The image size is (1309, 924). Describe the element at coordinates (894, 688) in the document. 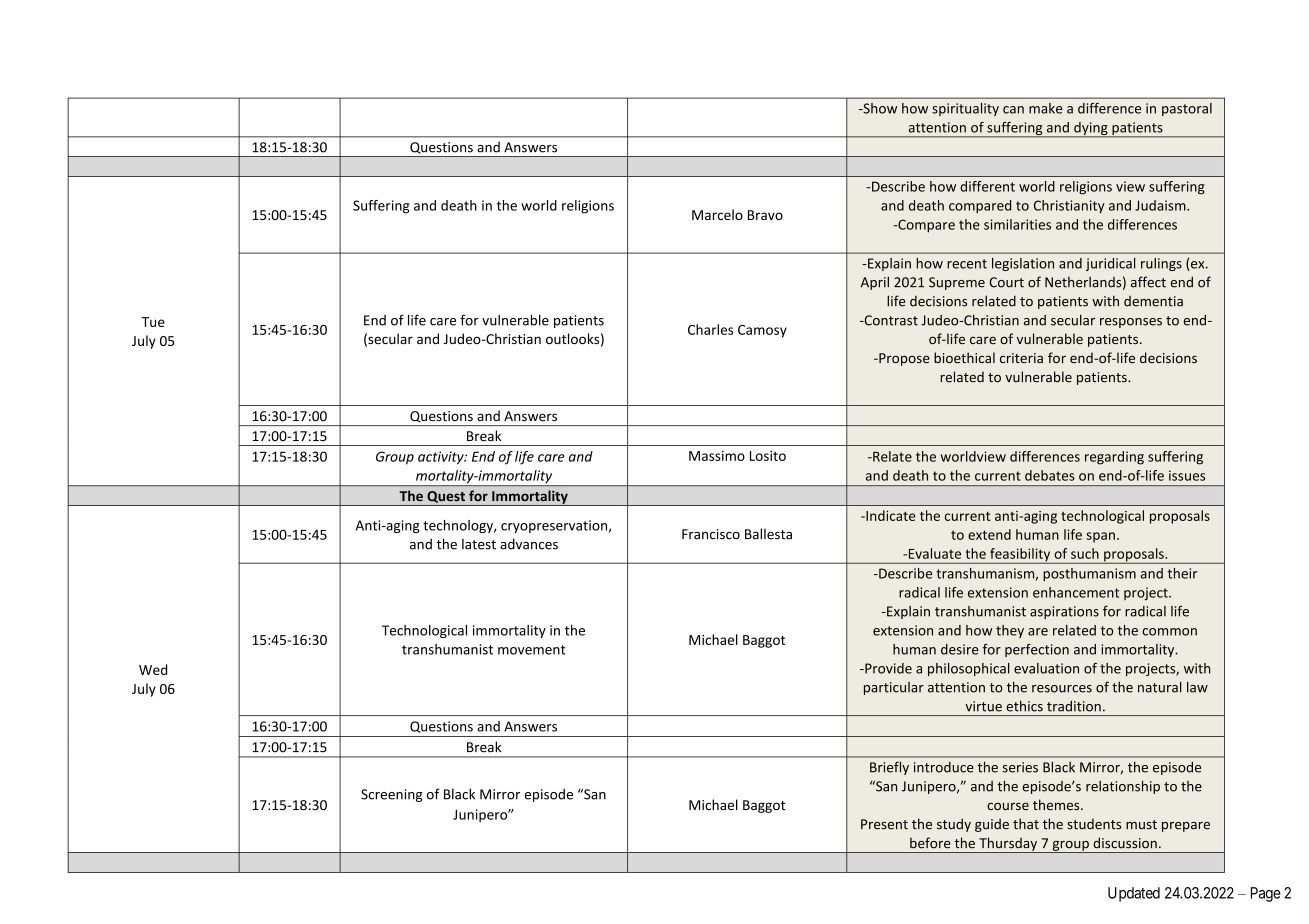

I see `particular` at that location.
